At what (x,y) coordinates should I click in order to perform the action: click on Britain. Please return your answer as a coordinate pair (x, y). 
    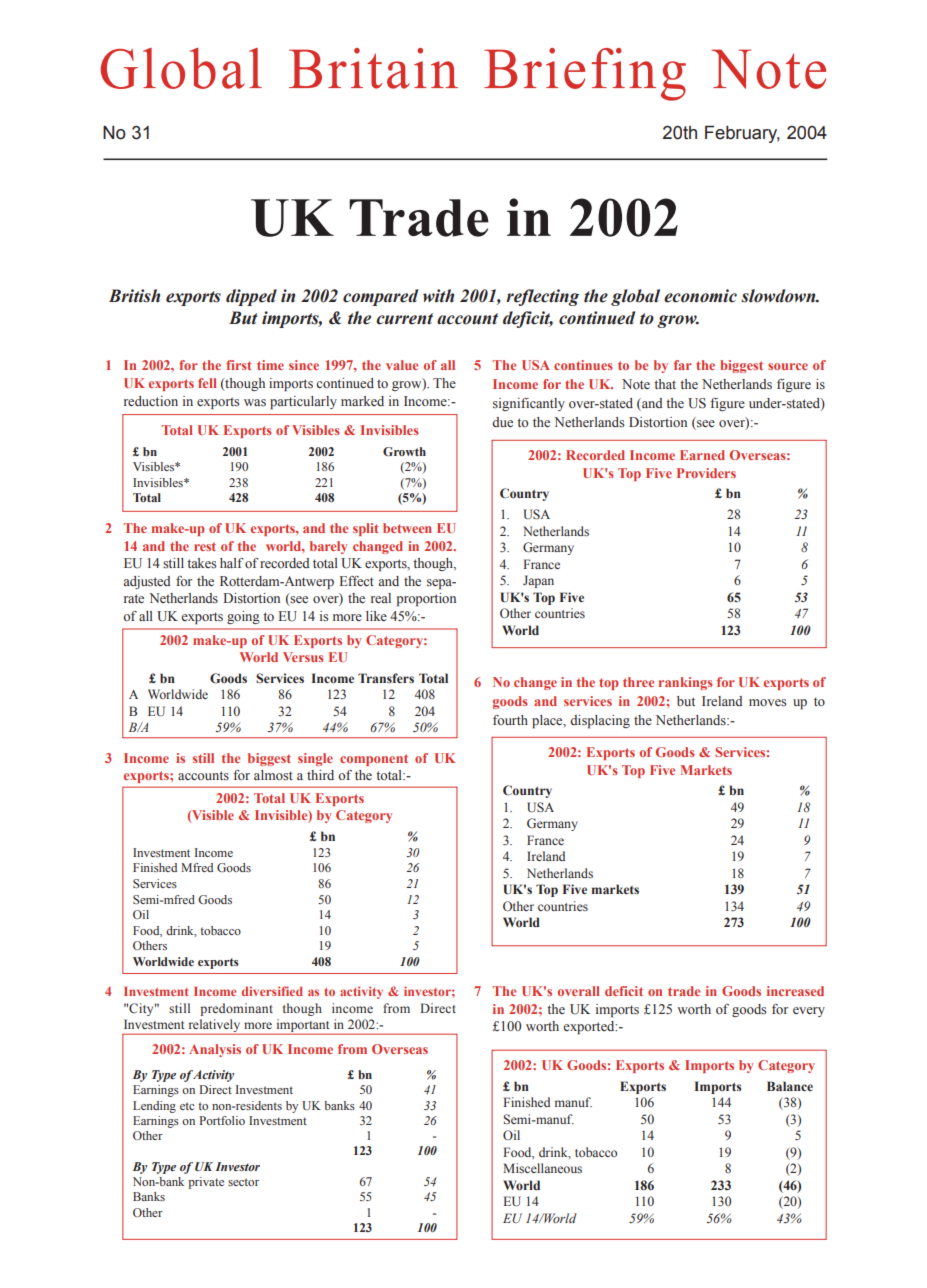
    Looking at the image, I should click on (373, 68).
